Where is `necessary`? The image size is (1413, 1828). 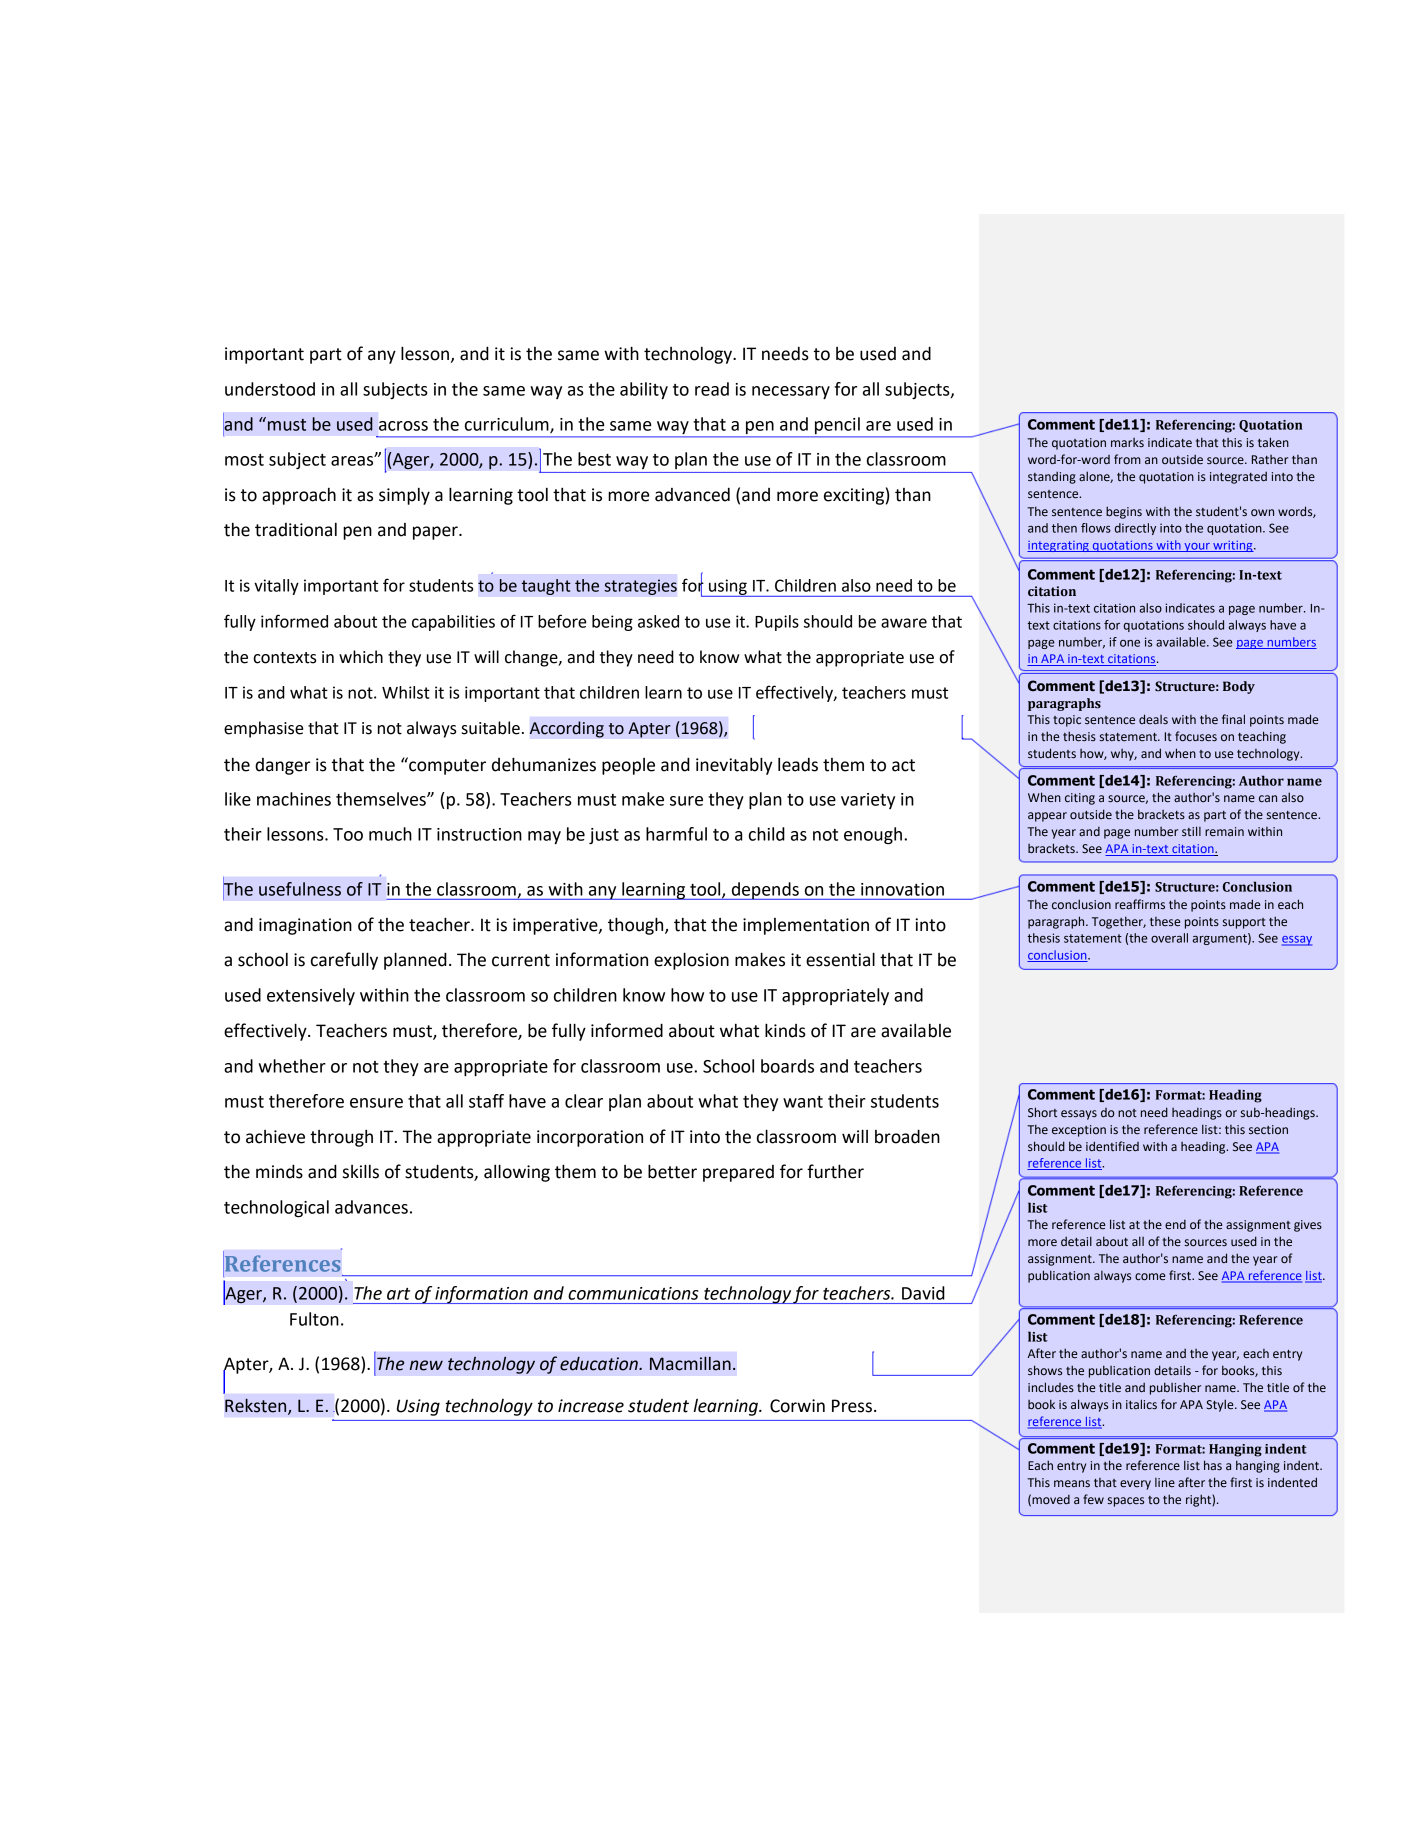
necessary is located at coordinates (791, 392).
